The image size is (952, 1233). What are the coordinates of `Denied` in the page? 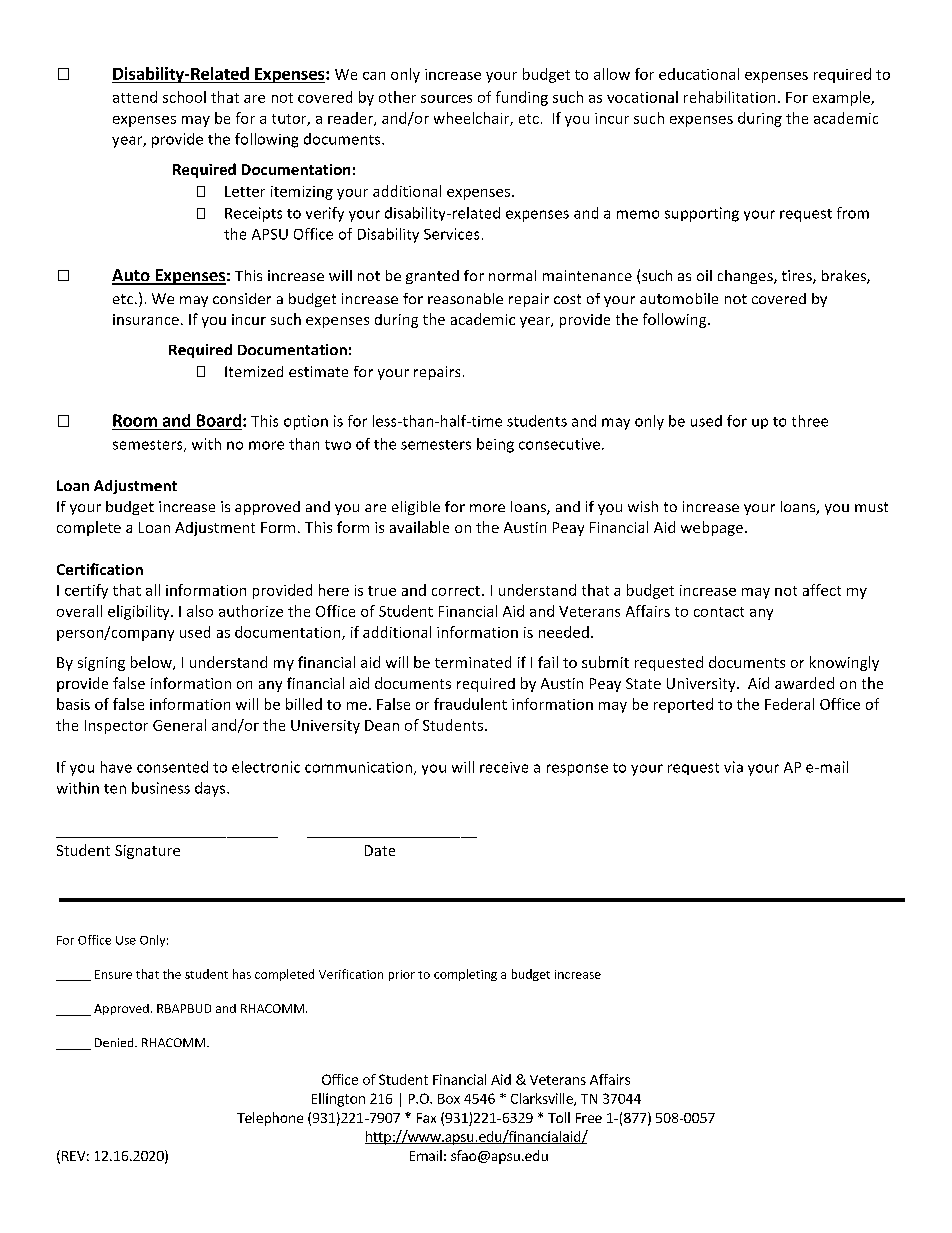 It's located at (115, 1042).
